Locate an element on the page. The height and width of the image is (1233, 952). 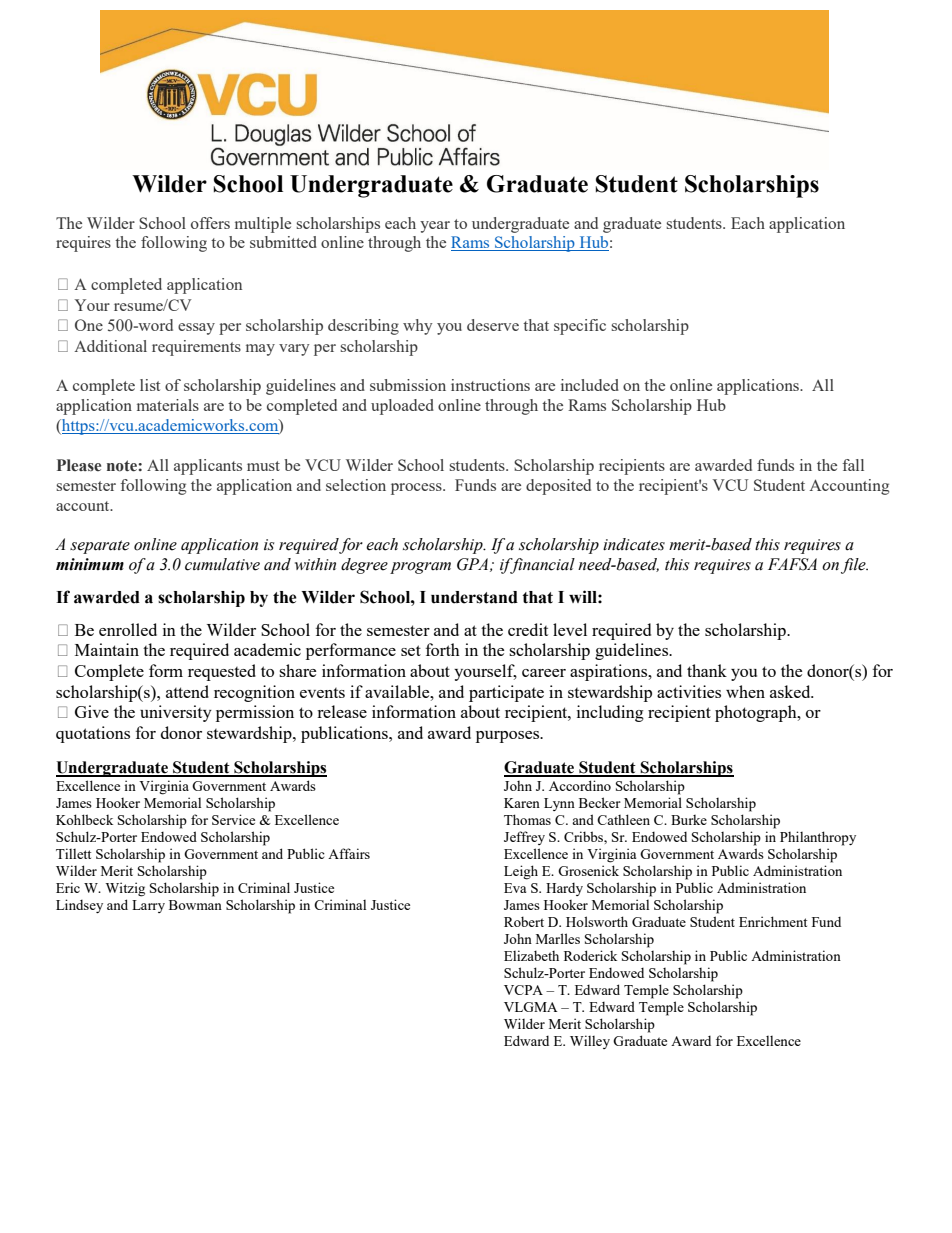
Larry is located at coordinates (148, 906).
